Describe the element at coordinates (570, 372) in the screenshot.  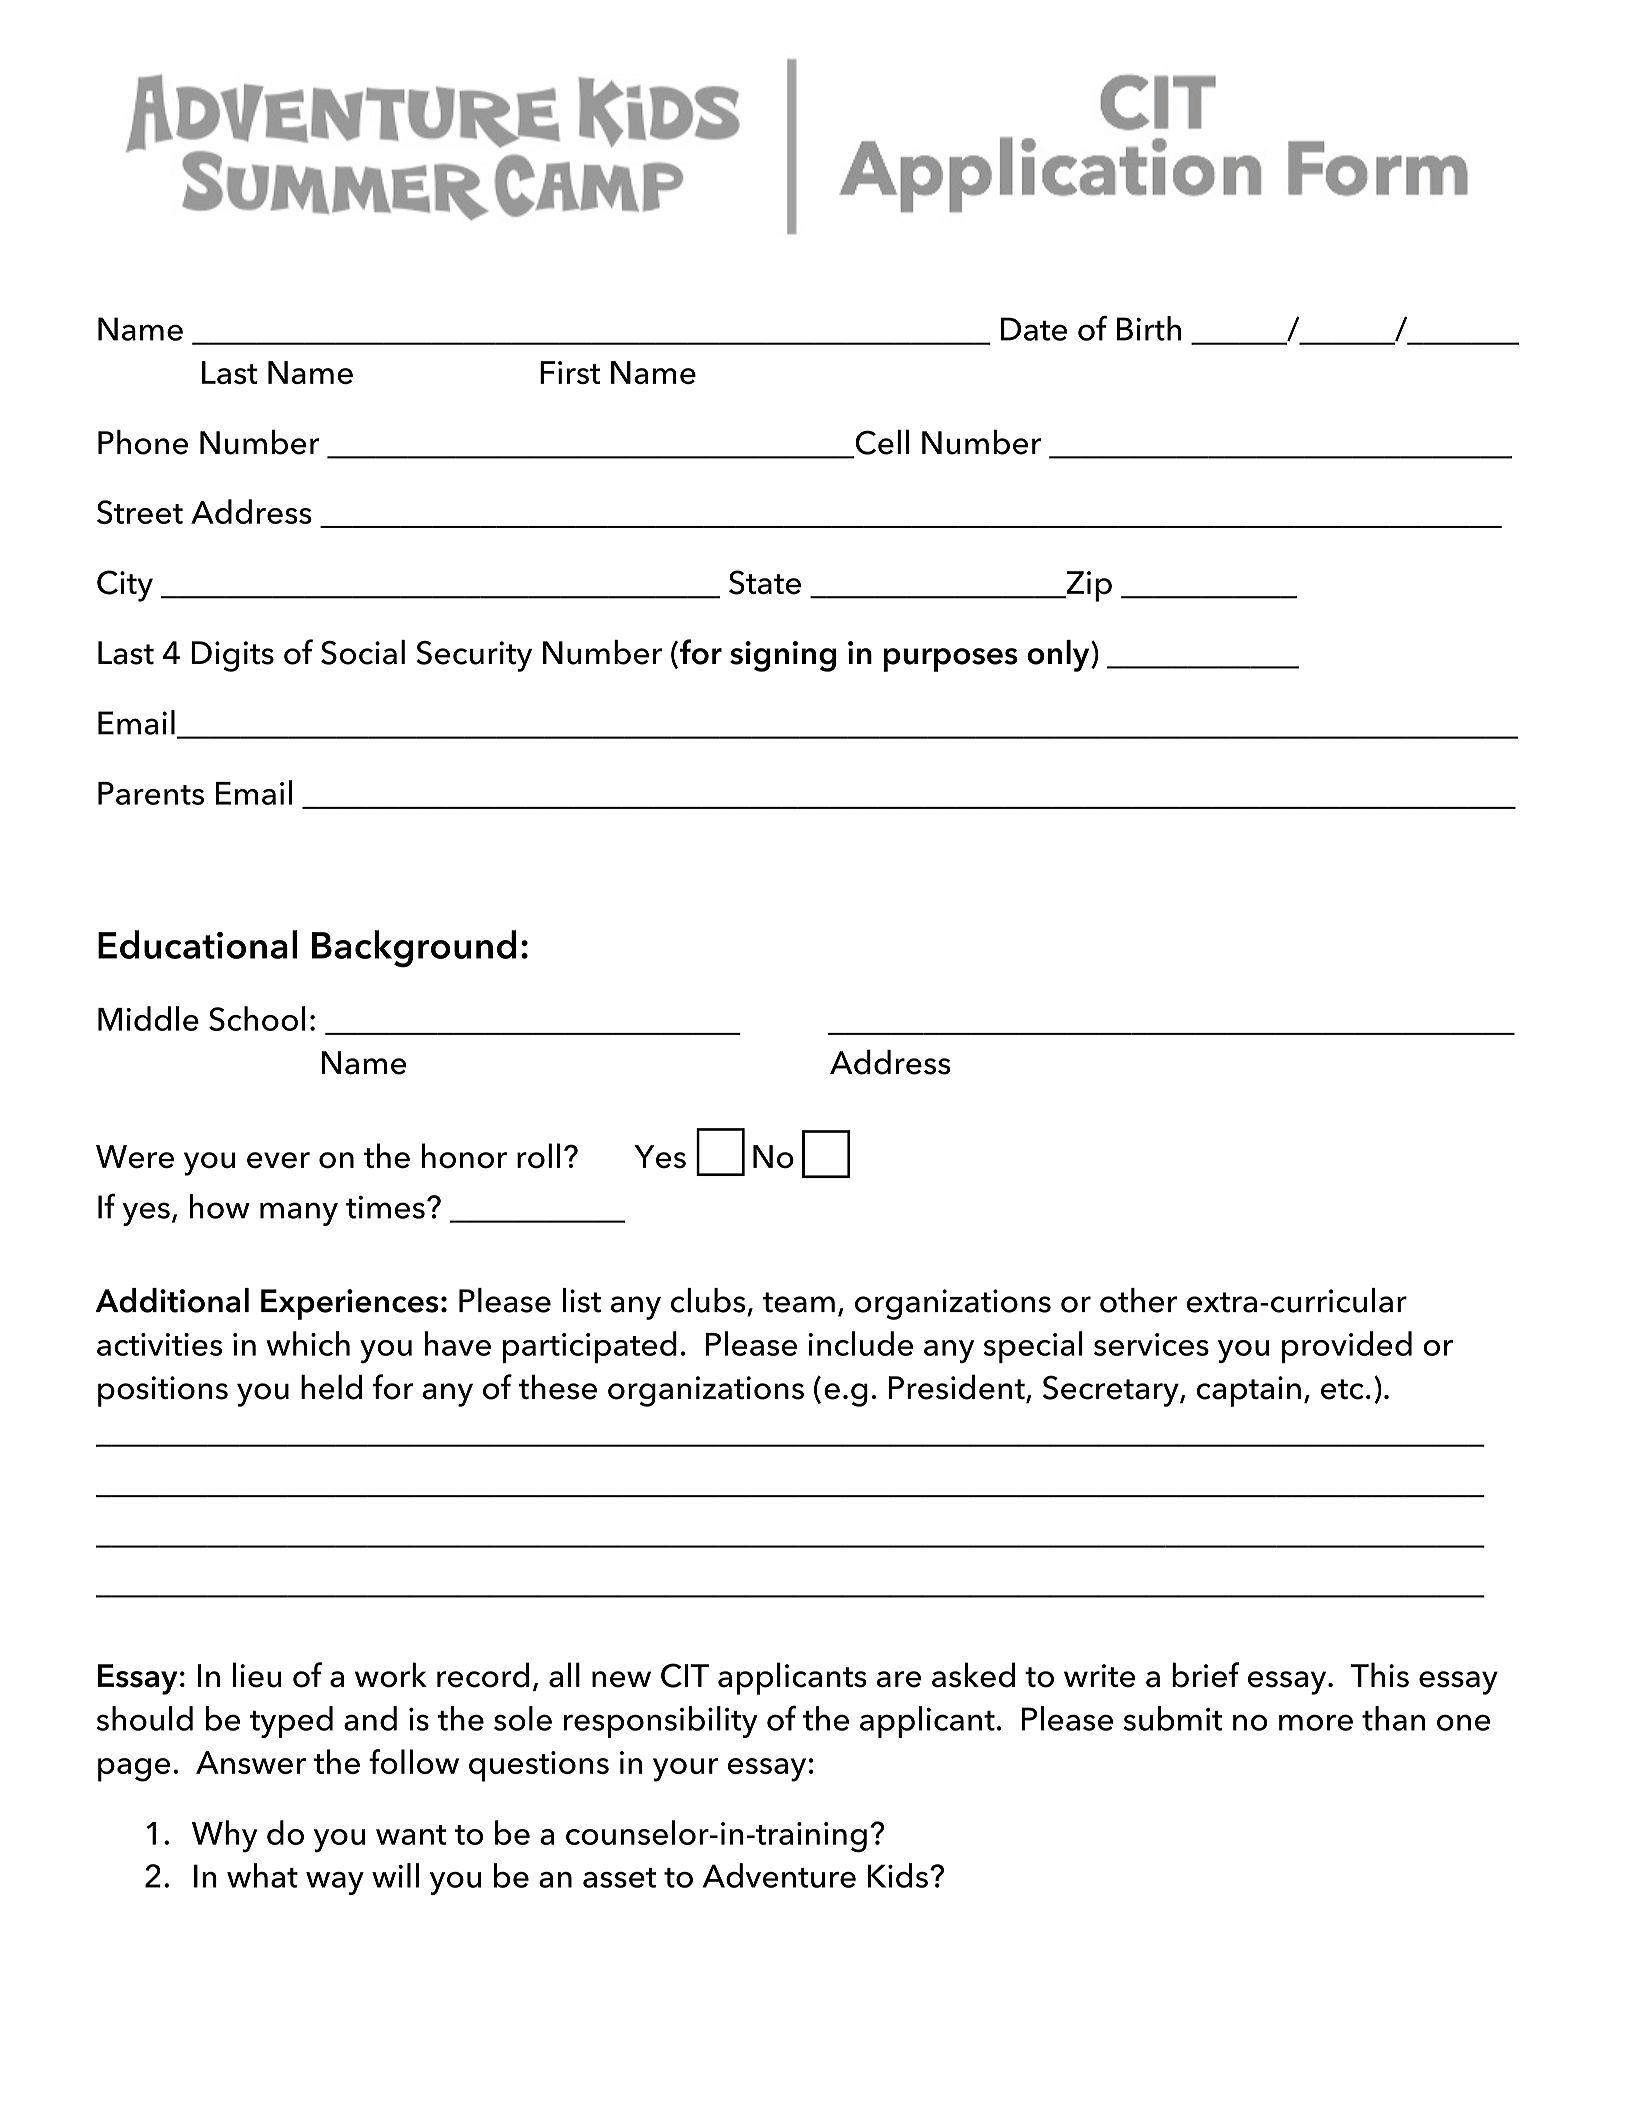
I see `First` at that location.
